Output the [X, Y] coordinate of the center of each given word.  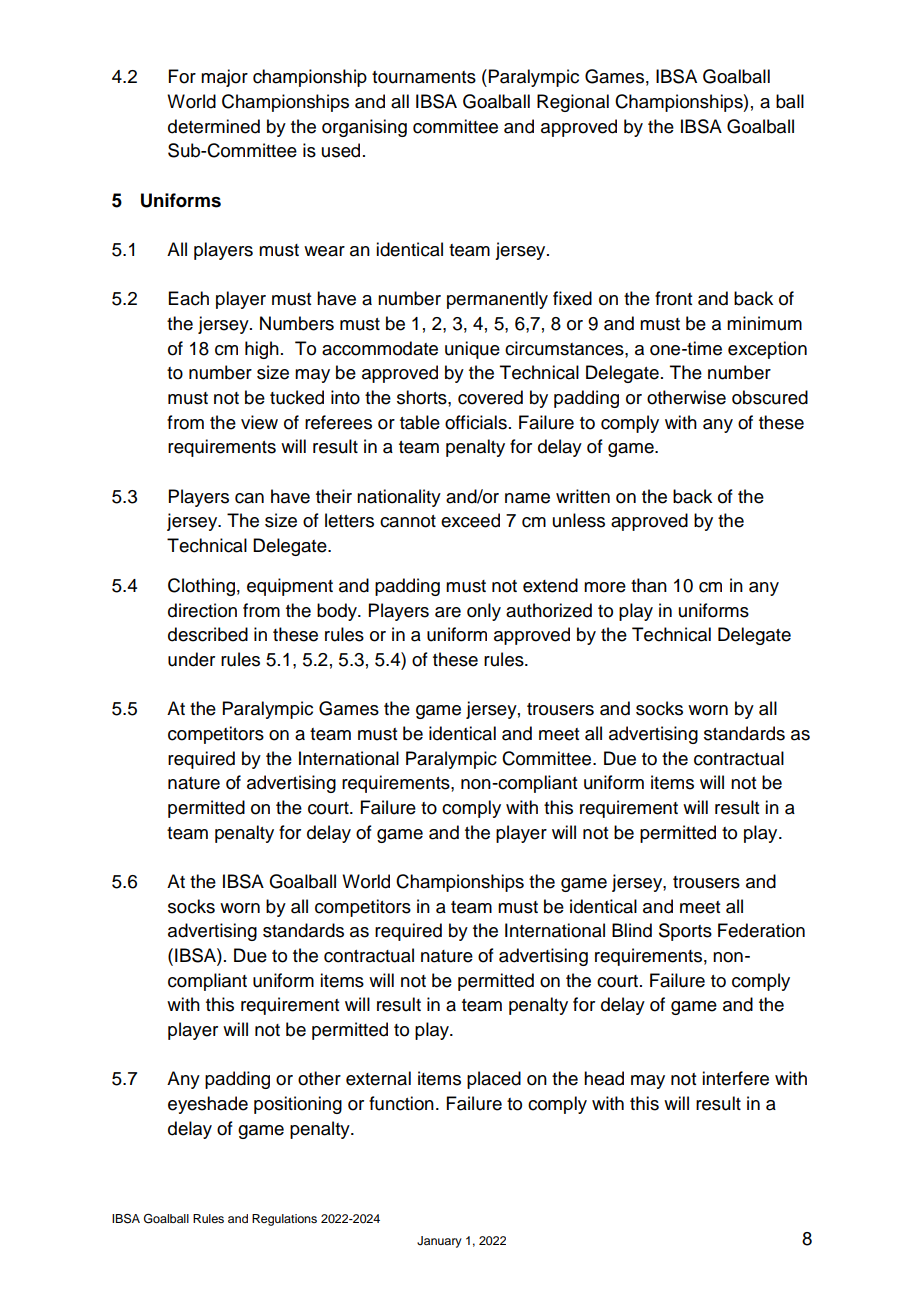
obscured [770, 397]
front [673, 298]
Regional [573, 103]
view [259, 422]
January [439, 1242]
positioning [298, 1105]
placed [494, 1080]
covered [490, 397]
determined [214, 126]
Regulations [284, 1220]
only [484, 612]
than [649, 585]
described [208, 634]
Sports [685, 932]
